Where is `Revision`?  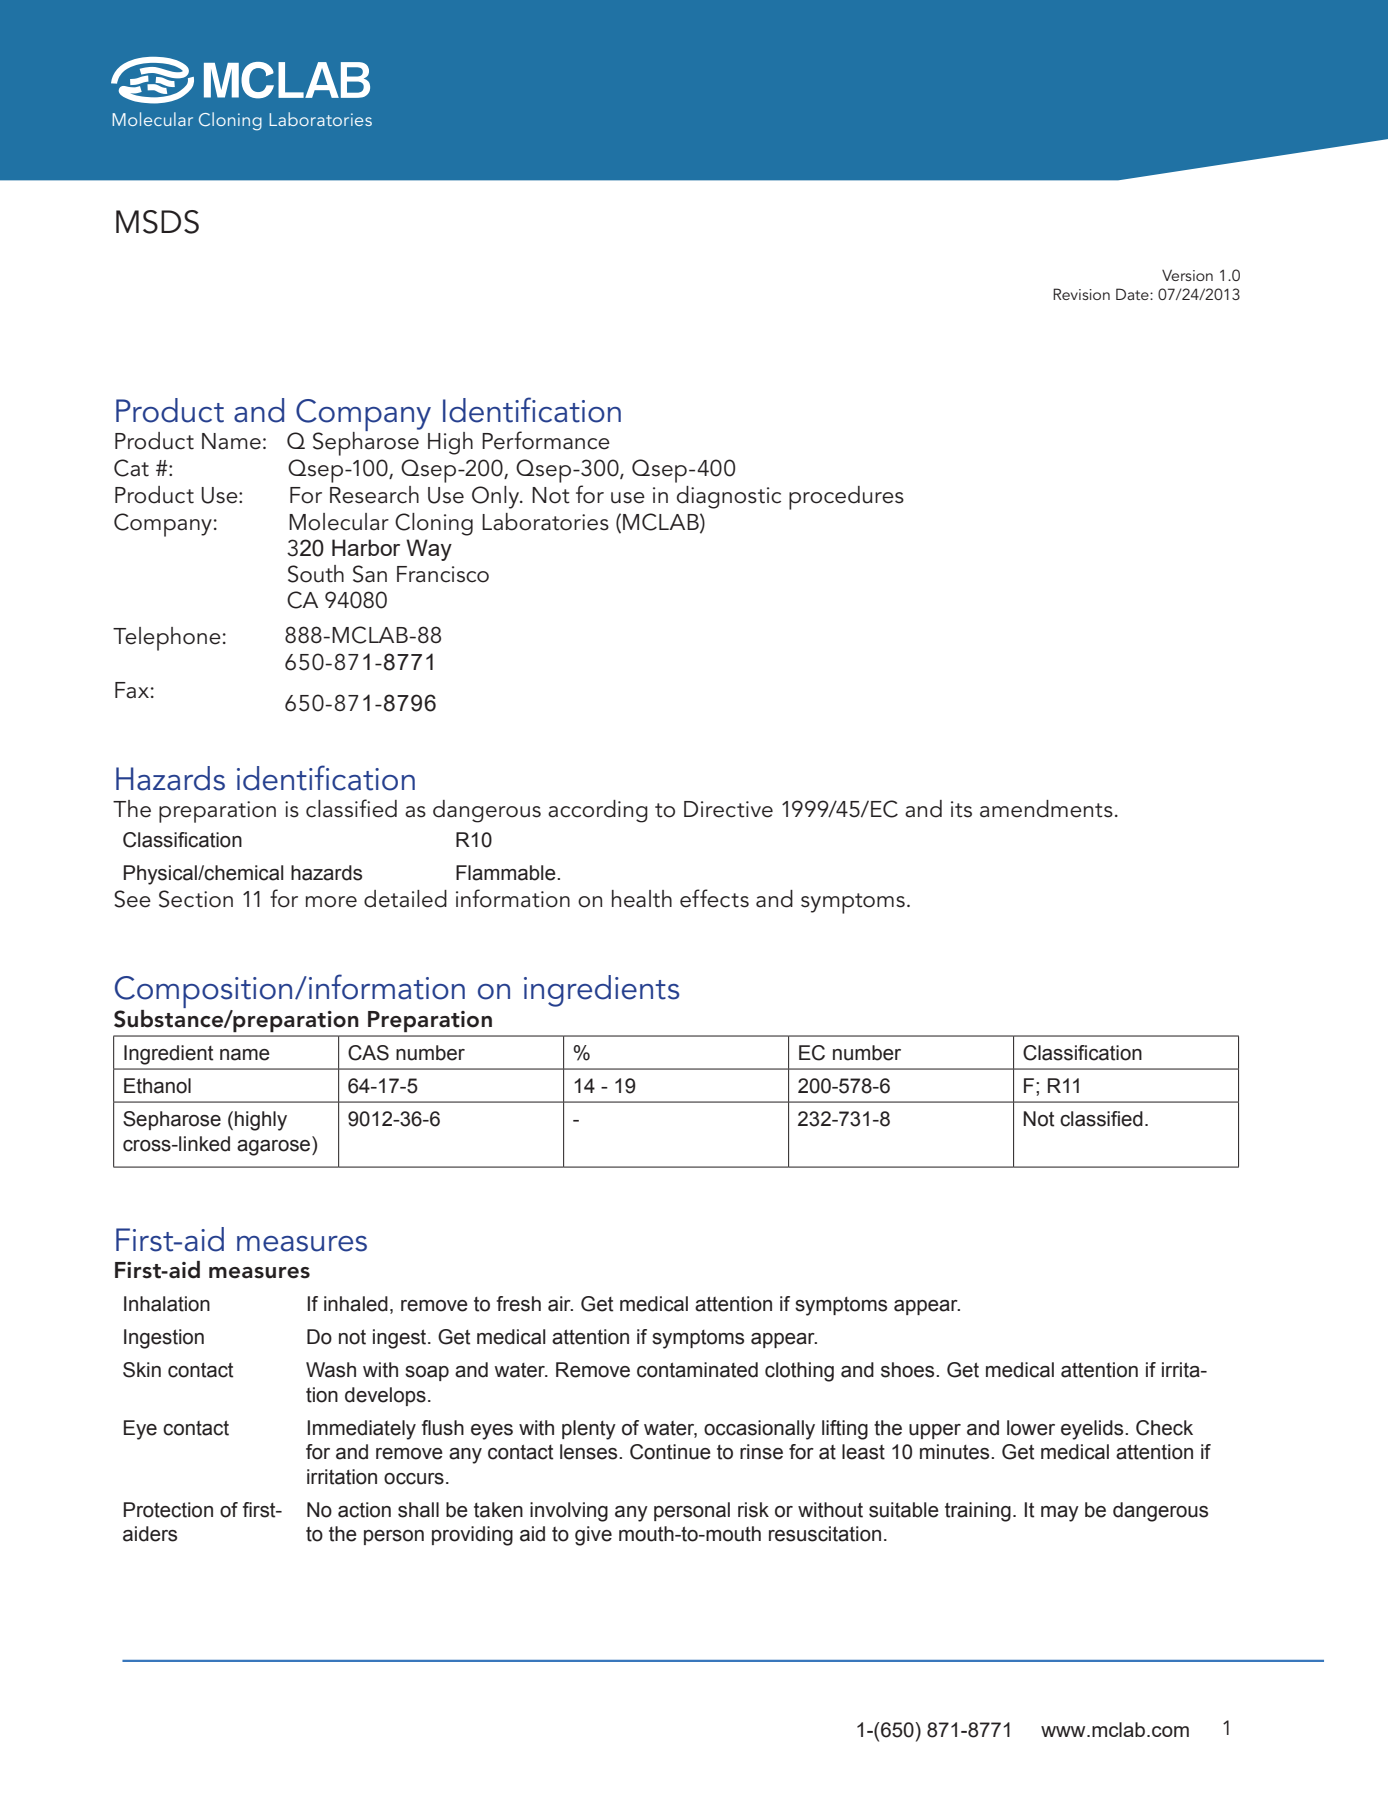 Revision is located at coordinates (1081, 294).
